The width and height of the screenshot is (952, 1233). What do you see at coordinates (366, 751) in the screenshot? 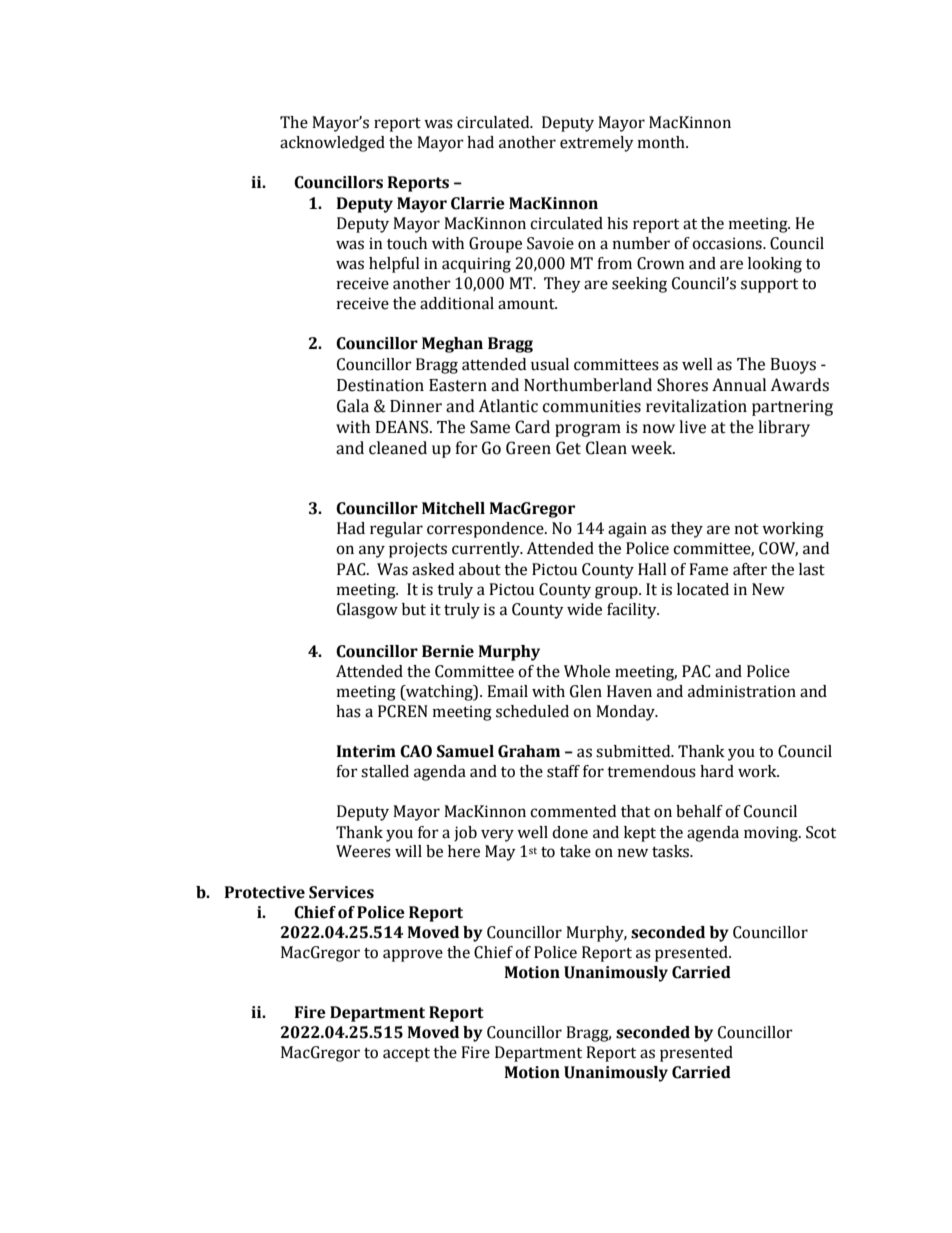
I see `Interim` at bounding box center [366, 751].
